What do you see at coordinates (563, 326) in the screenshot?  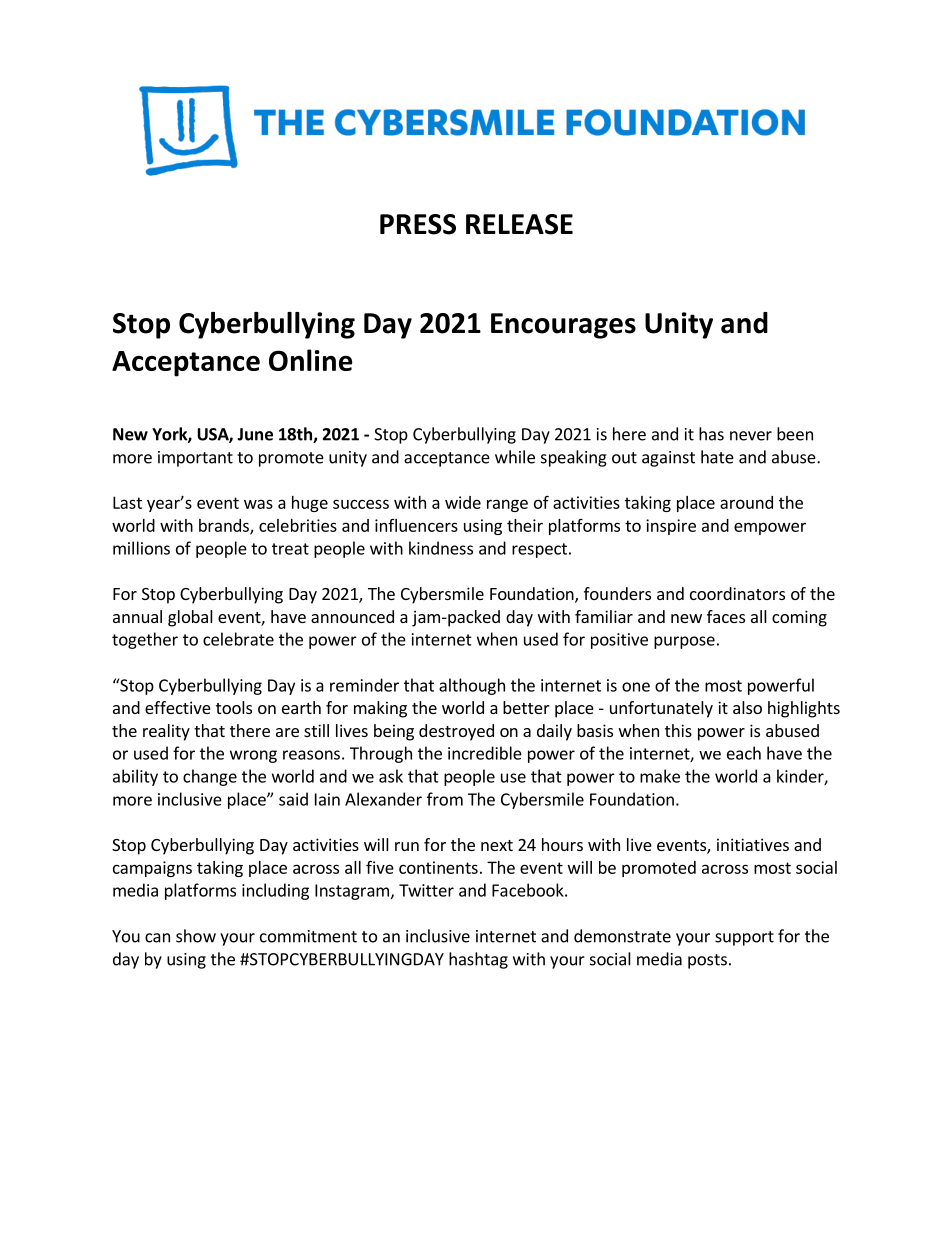 I see `Encourages` at bounding box center [563, 326].
